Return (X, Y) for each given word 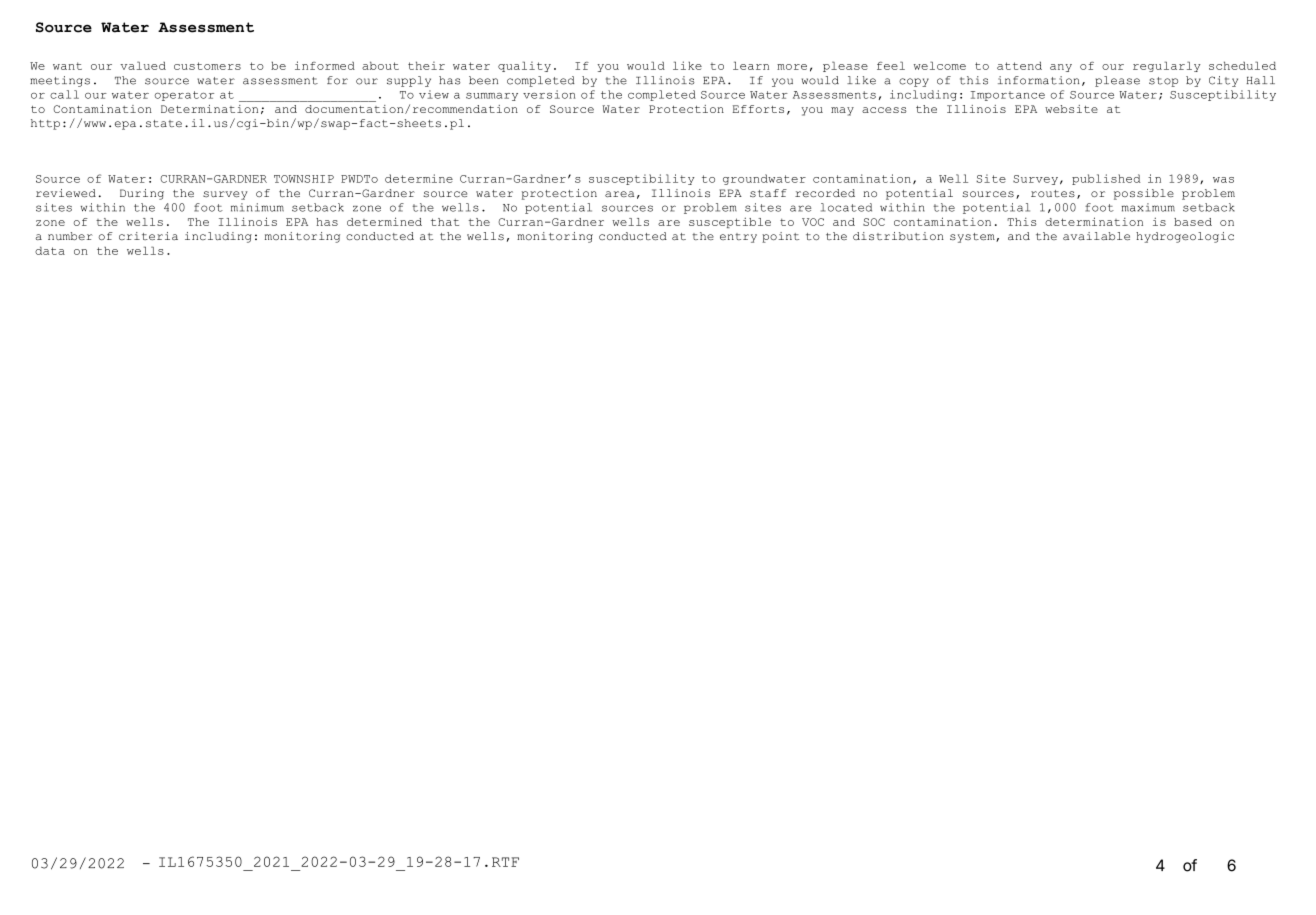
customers (207, 66)
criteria (148, 236)
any (1061, 68)
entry (738, 238)
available (1096, 236)
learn (751, 65)
